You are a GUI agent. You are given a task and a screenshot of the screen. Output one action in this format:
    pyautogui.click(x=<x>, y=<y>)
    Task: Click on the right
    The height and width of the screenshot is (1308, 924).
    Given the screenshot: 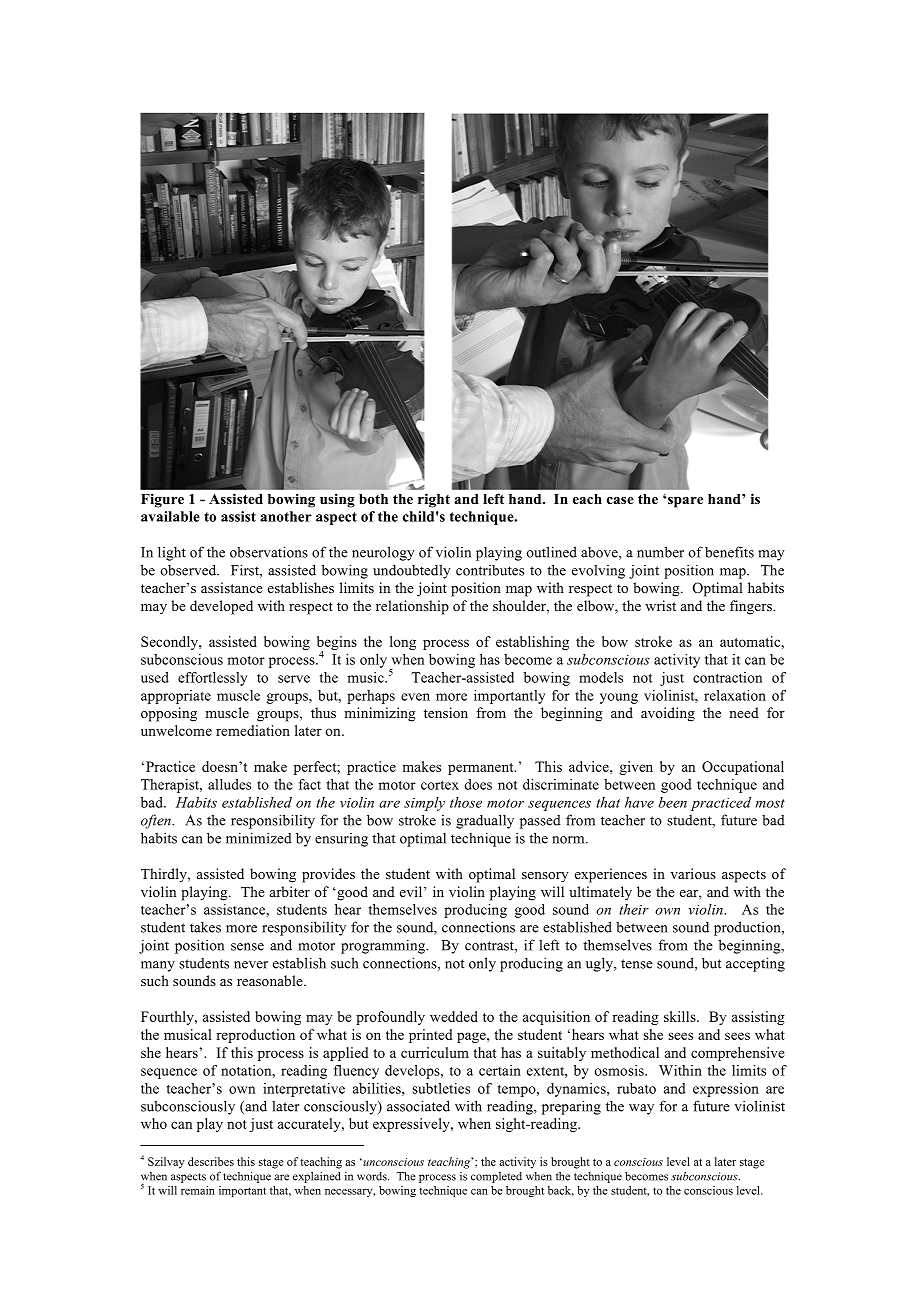 What is the action you would take?
    pyautogui.click(x=434, y=500)
